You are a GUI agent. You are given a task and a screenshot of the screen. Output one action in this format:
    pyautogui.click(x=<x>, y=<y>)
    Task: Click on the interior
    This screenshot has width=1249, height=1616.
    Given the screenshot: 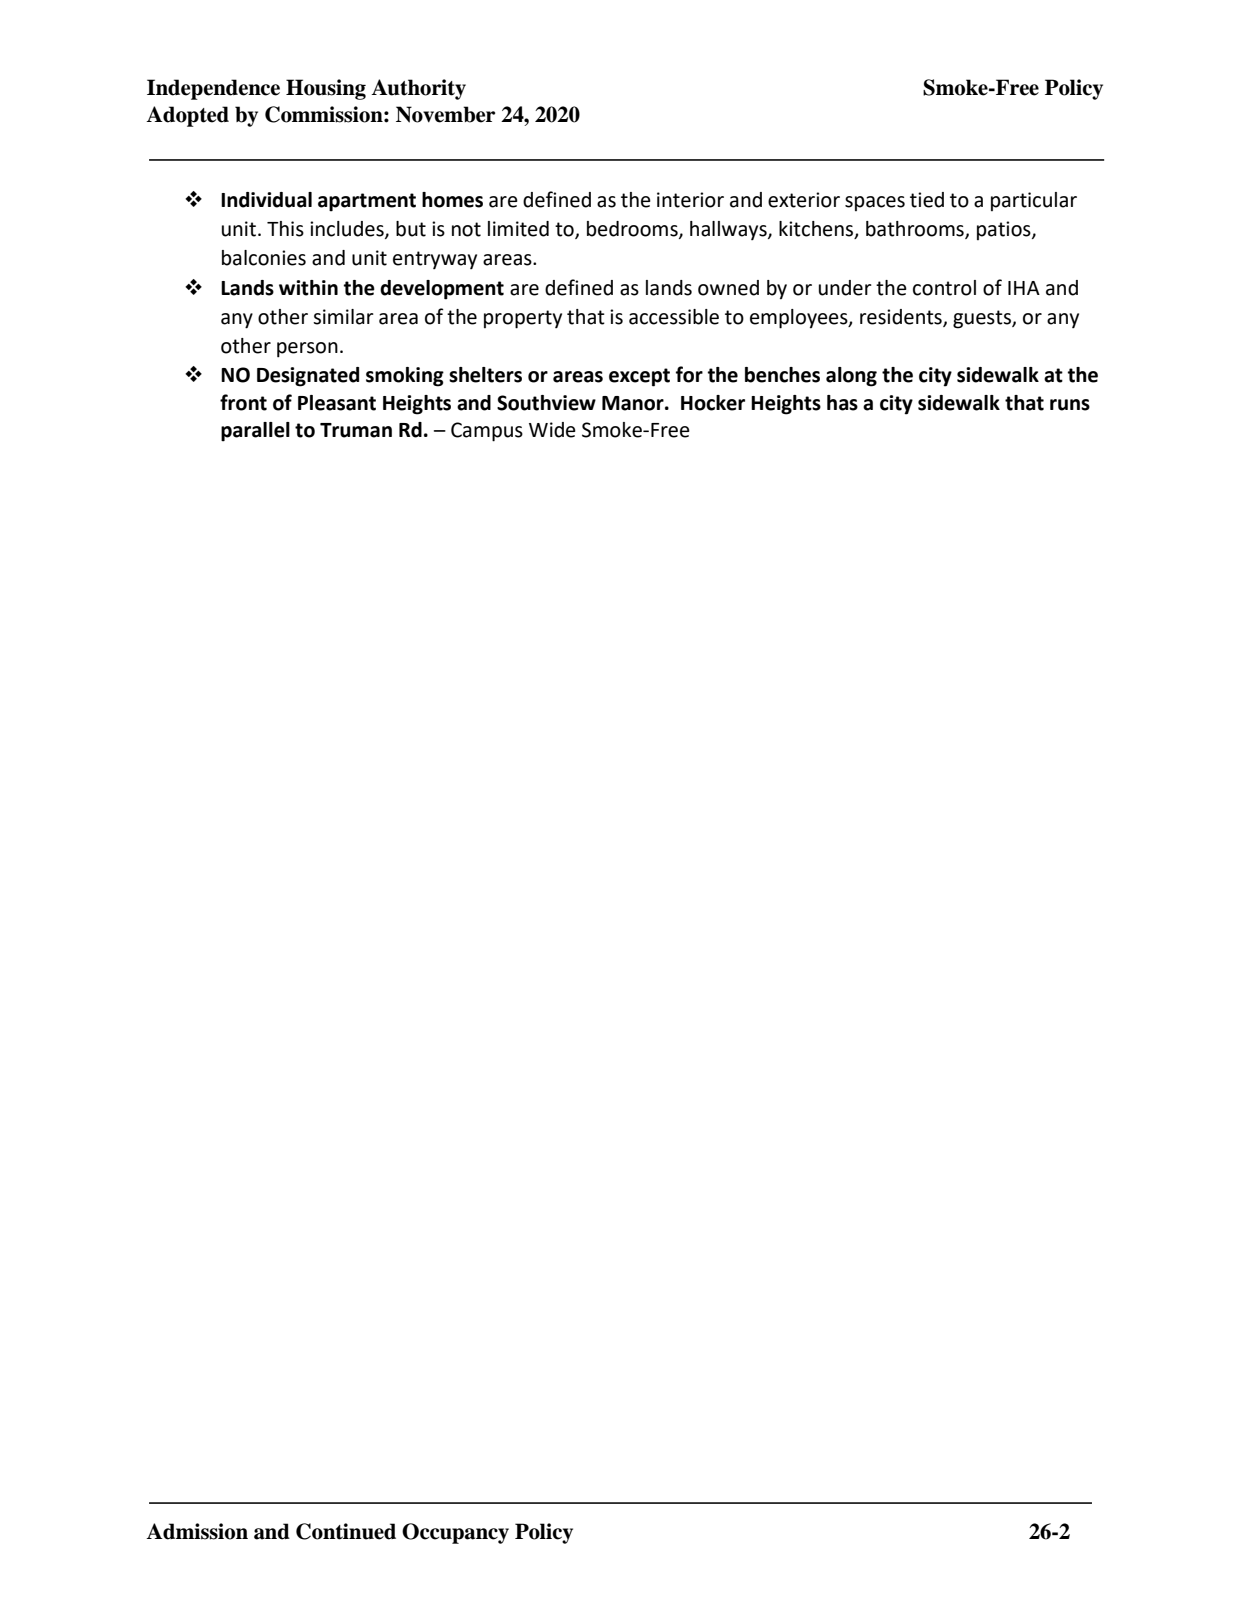 What is the action you would take?
    pyautogui.click(x=690, y=200)
